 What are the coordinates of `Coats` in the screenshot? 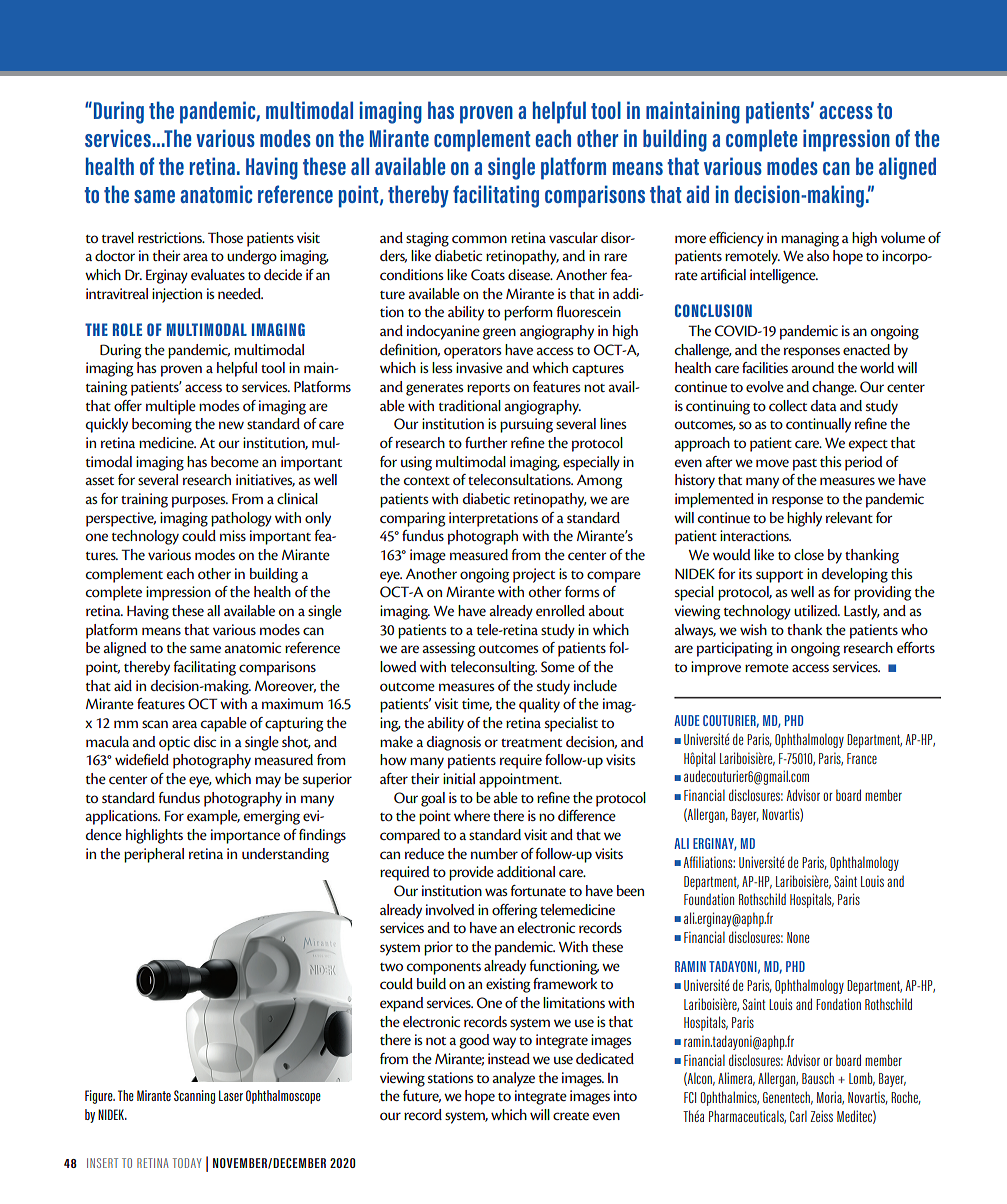 It's located at (488, 275).
